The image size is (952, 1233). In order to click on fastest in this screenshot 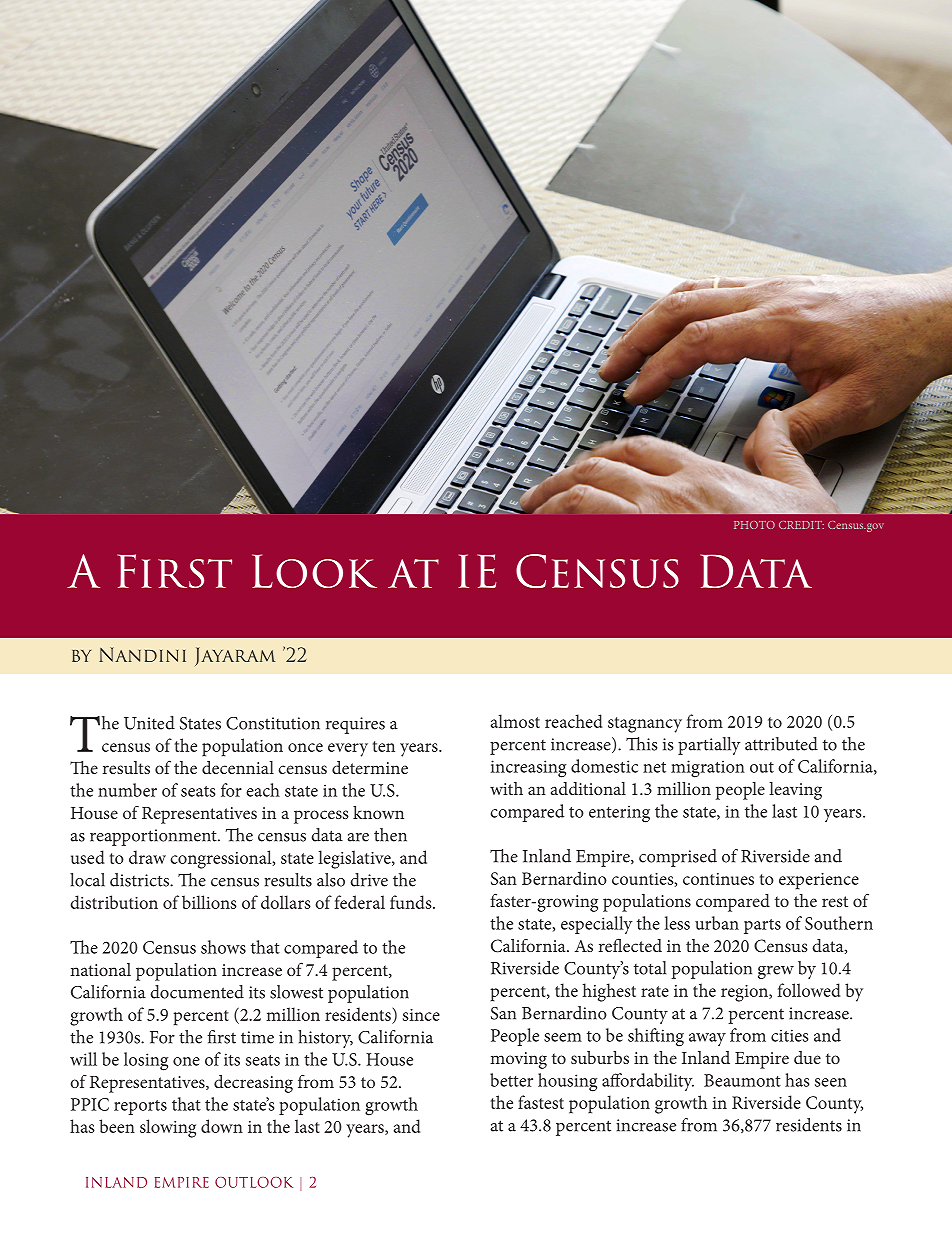, I will do `click(541, 1102)`.
